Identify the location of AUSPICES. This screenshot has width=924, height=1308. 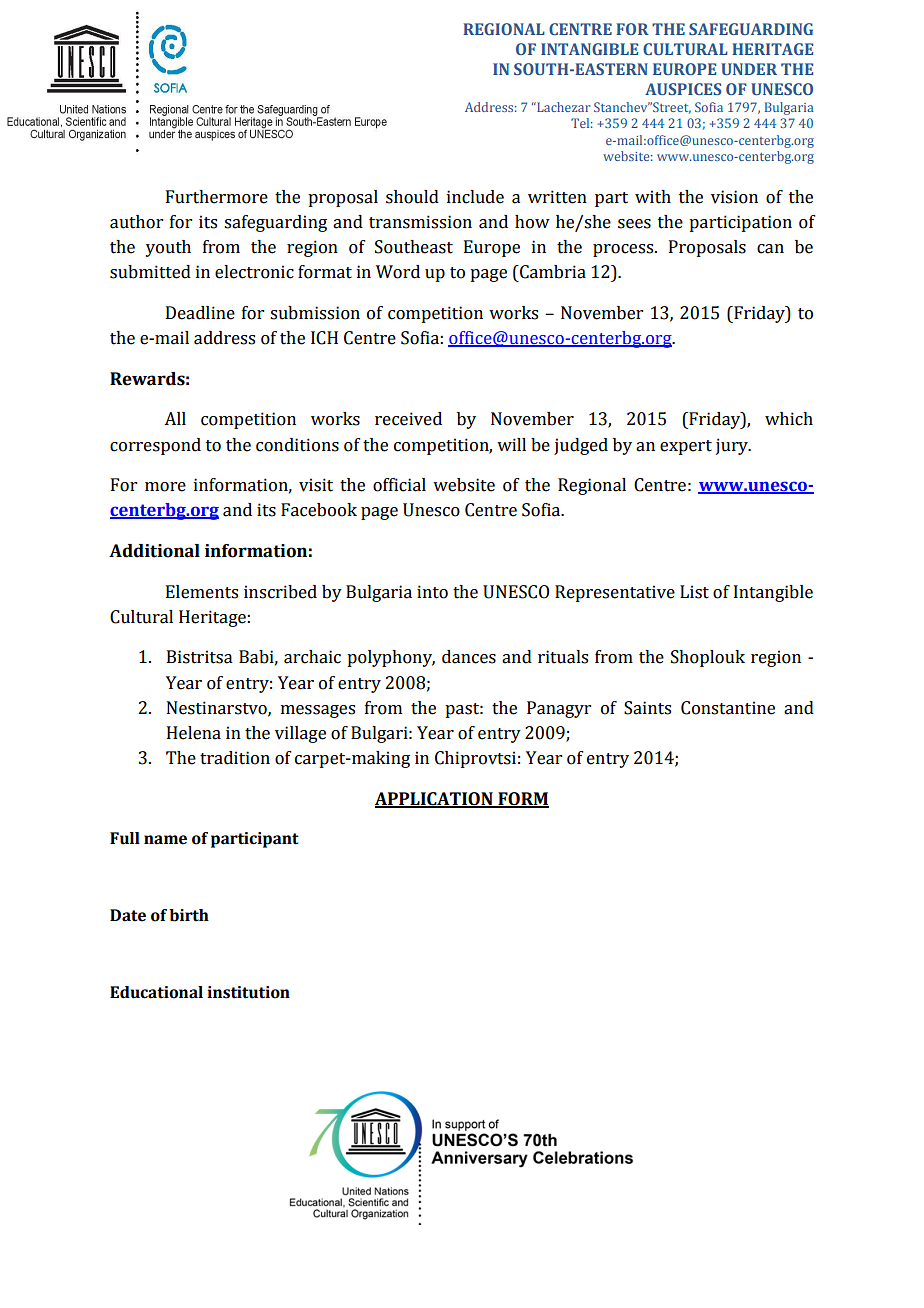
(683, 89).
